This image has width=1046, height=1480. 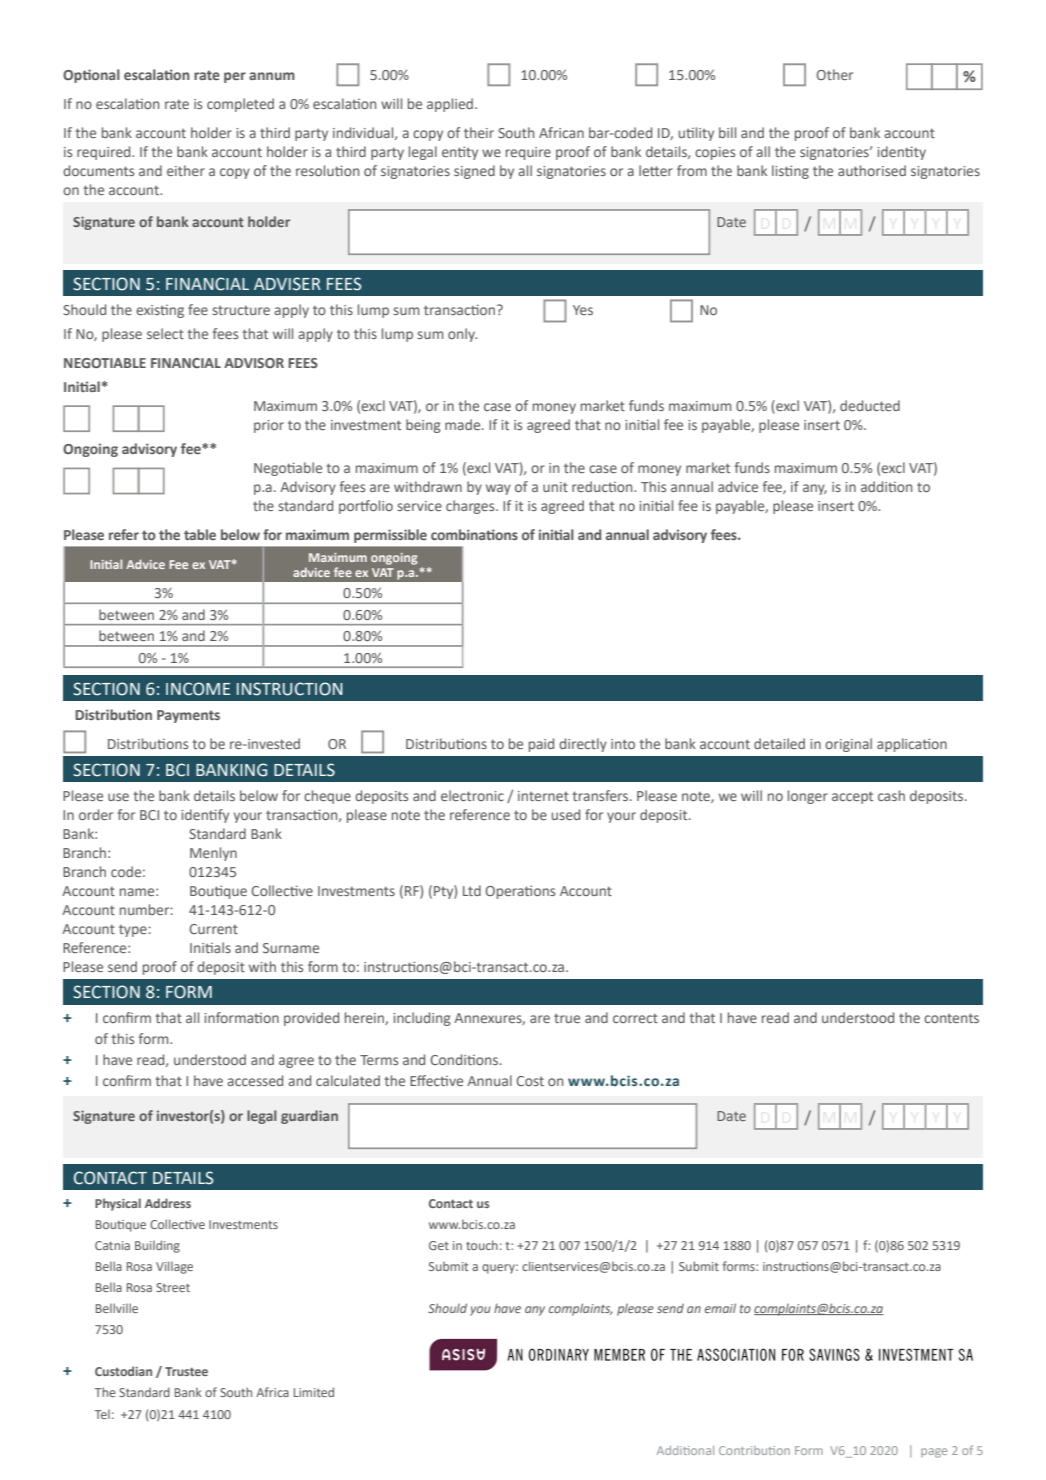 I want to click on table, so click(x=200, y=534).
